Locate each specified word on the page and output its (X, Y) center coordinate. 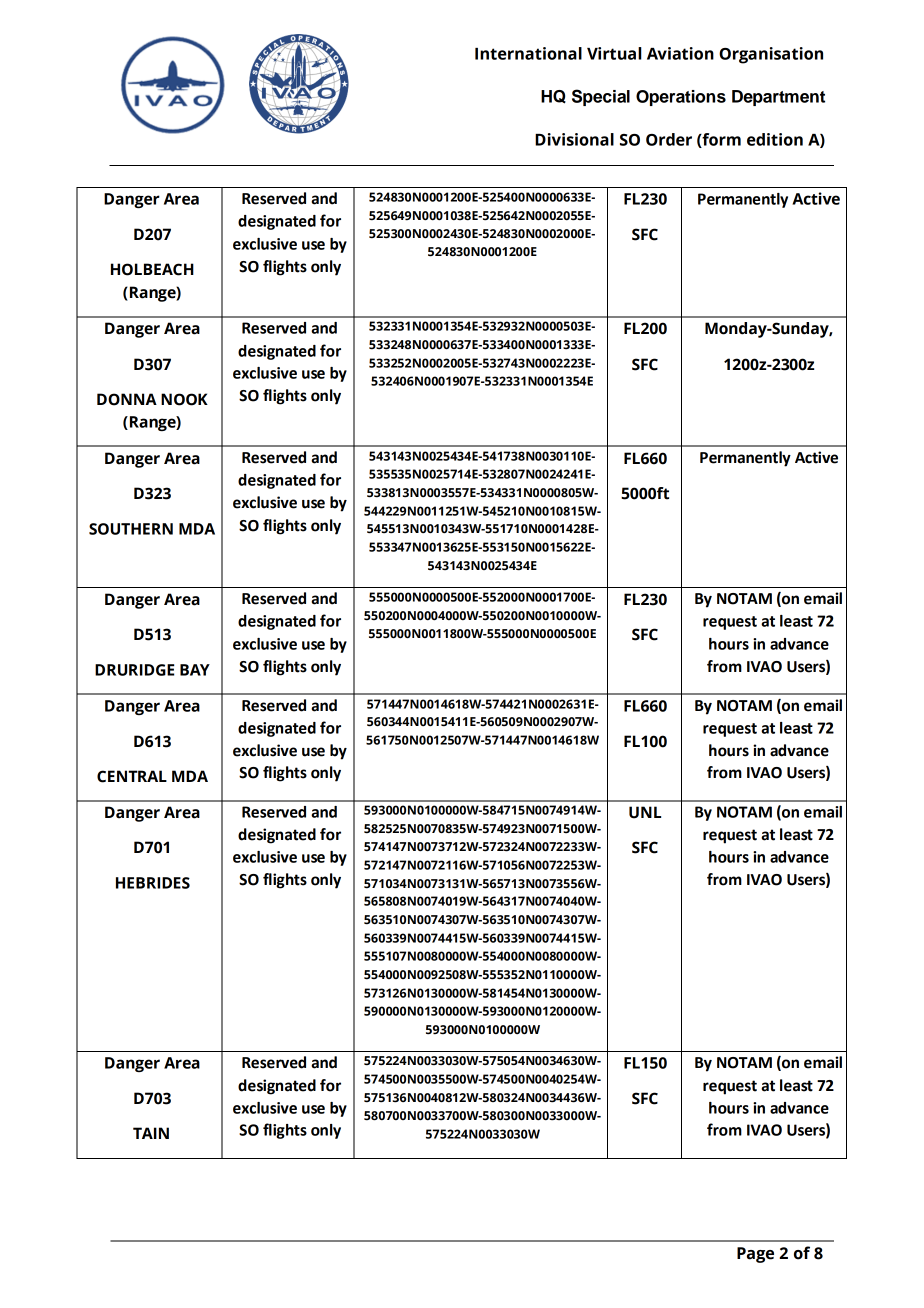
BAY (195, 670)
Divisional (574, 139)
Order (669, 139)
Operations (681, 98)
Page (755, 1255)
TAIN (151, 1133)
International (528, 53)
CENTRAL (132, 776)
